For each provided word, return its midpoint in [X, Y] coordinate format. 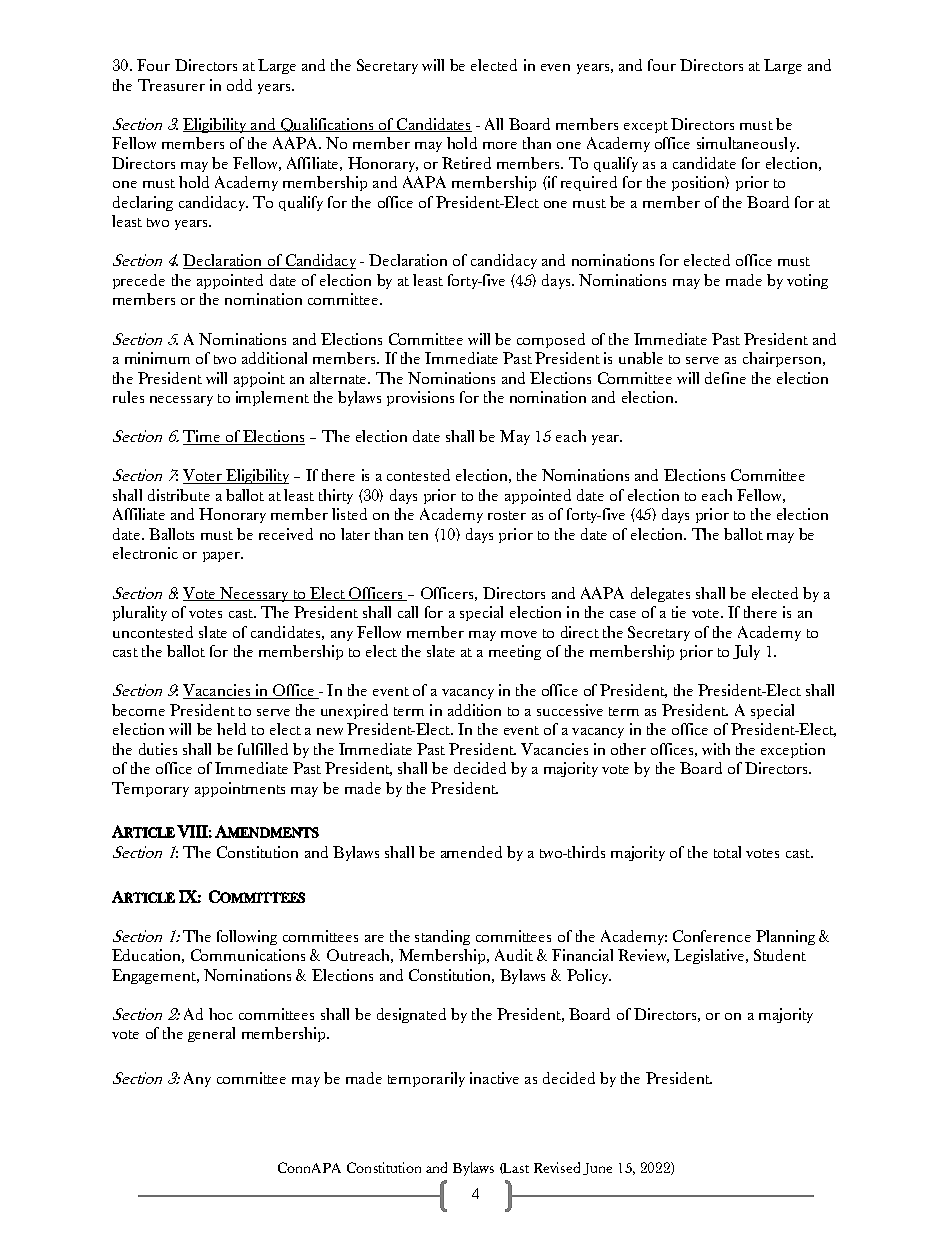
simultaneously [747, 144]
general [211, 1034]
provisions [420, 398]
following [247, 937]
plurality [140, 613]
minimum [157, 358]
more [500, 145]
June [597, 1169]
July [746, 652]
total [727, 852]
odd [239, 85]
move [519, 634]
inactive [494, 1078]
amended [471, 852]
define [725, 378]
